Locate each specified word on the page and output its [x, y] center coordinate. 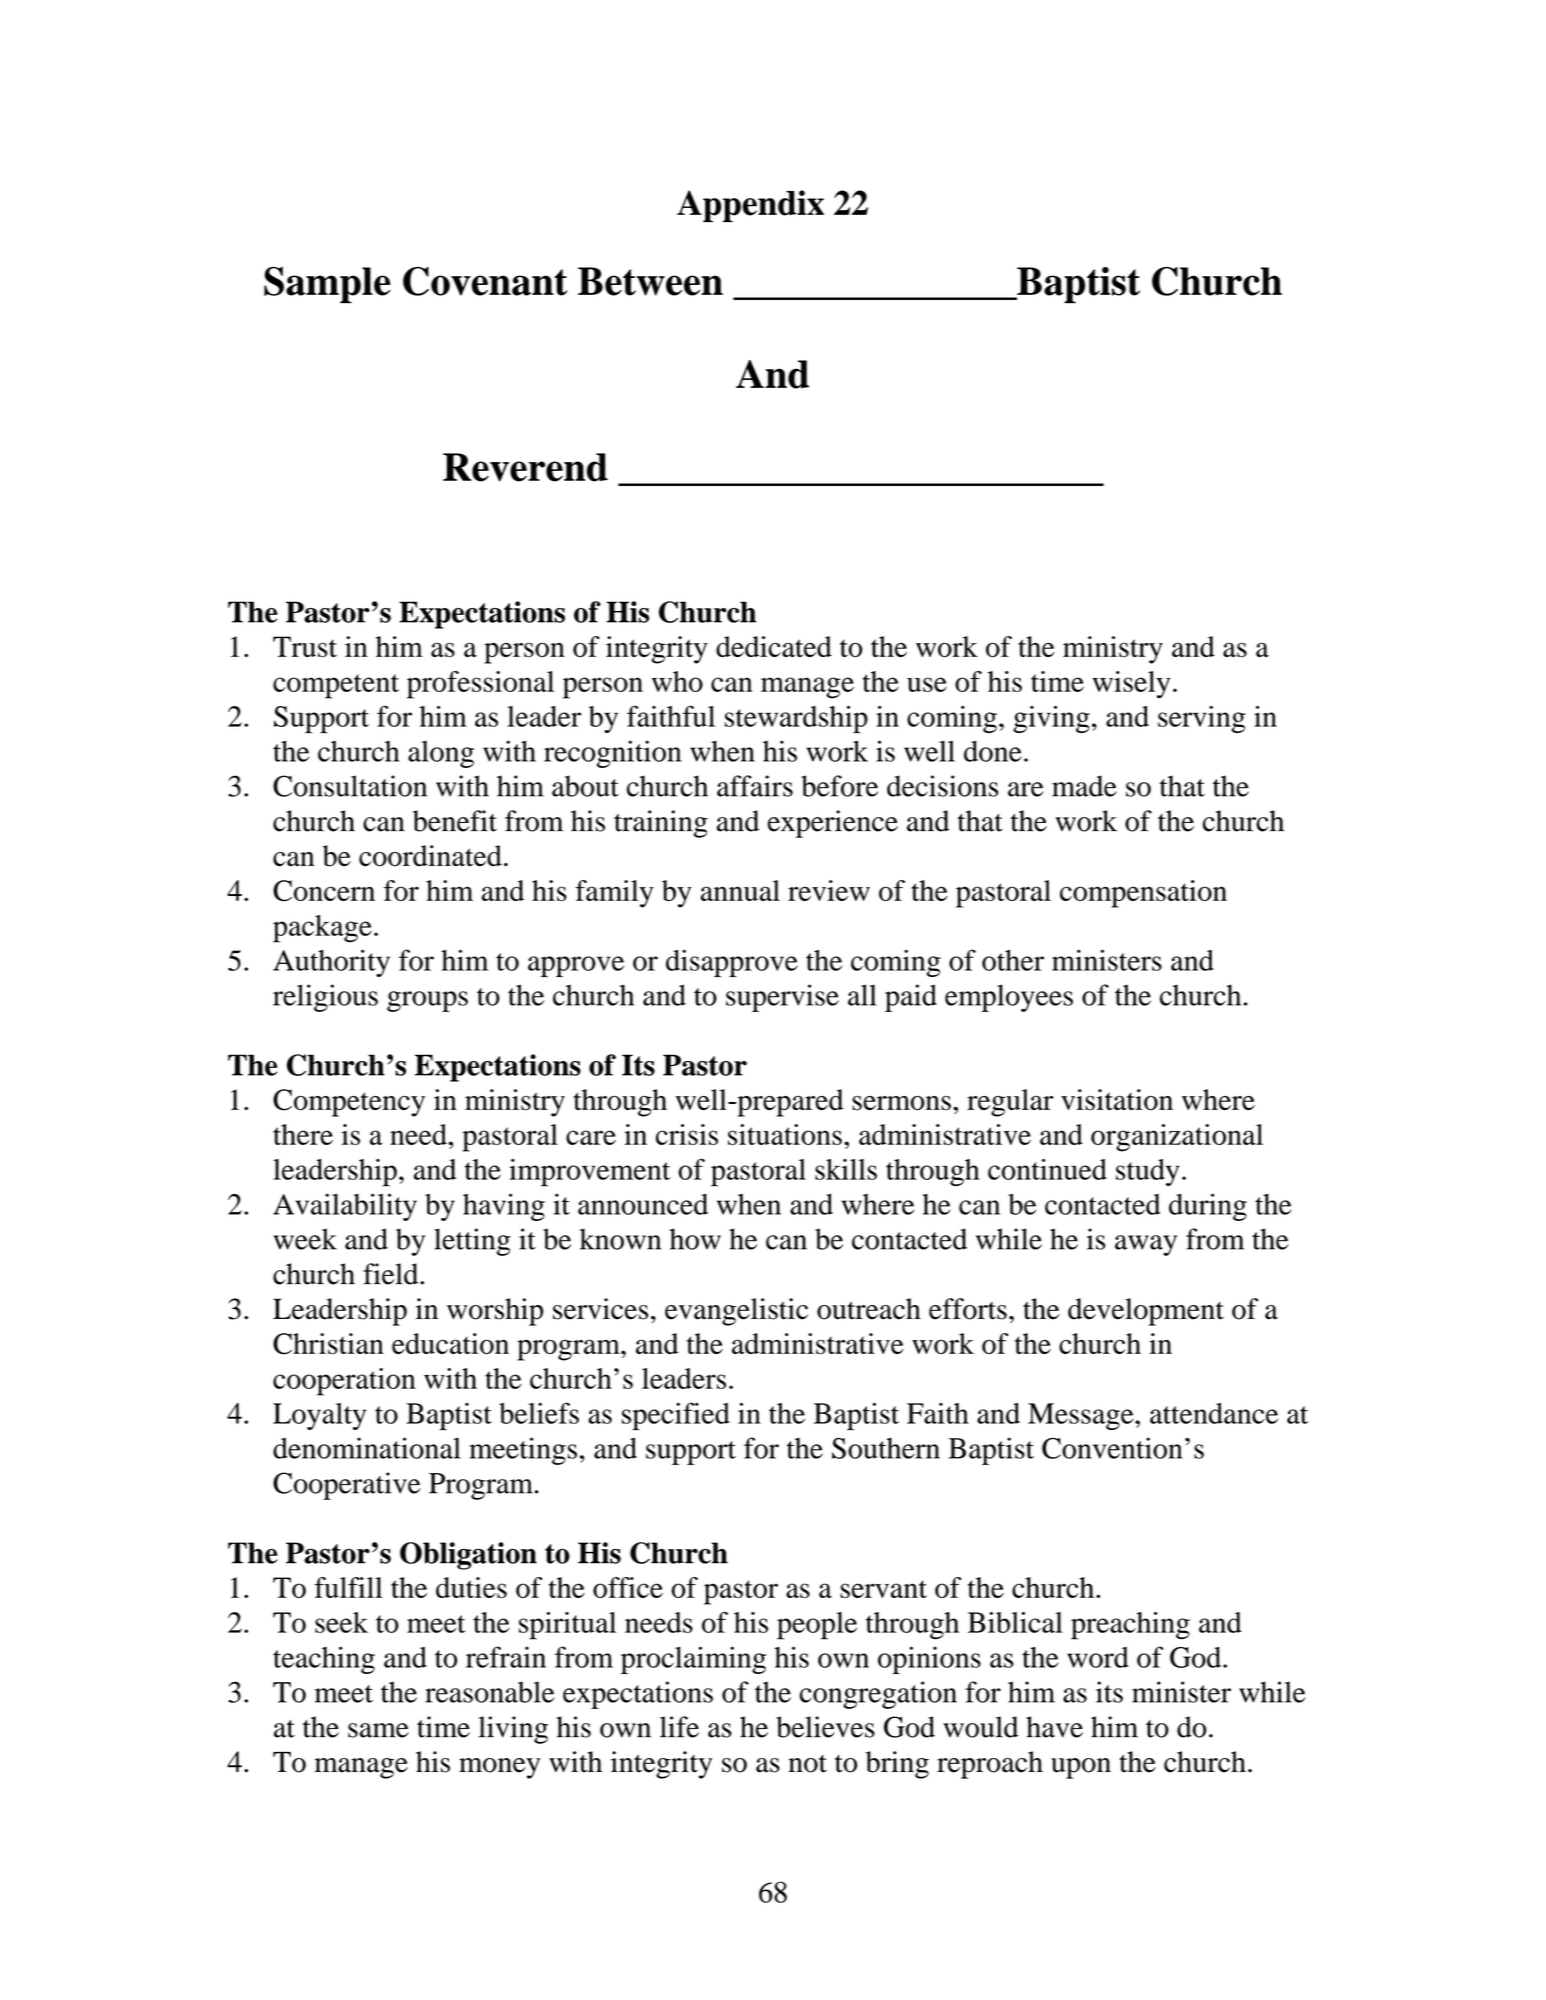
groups [427, 1001]
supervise [782, 998]
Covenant [485, 281]
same [378, 1730]
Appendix [750, 206]
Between [650, 281]
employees [1009, 998]
